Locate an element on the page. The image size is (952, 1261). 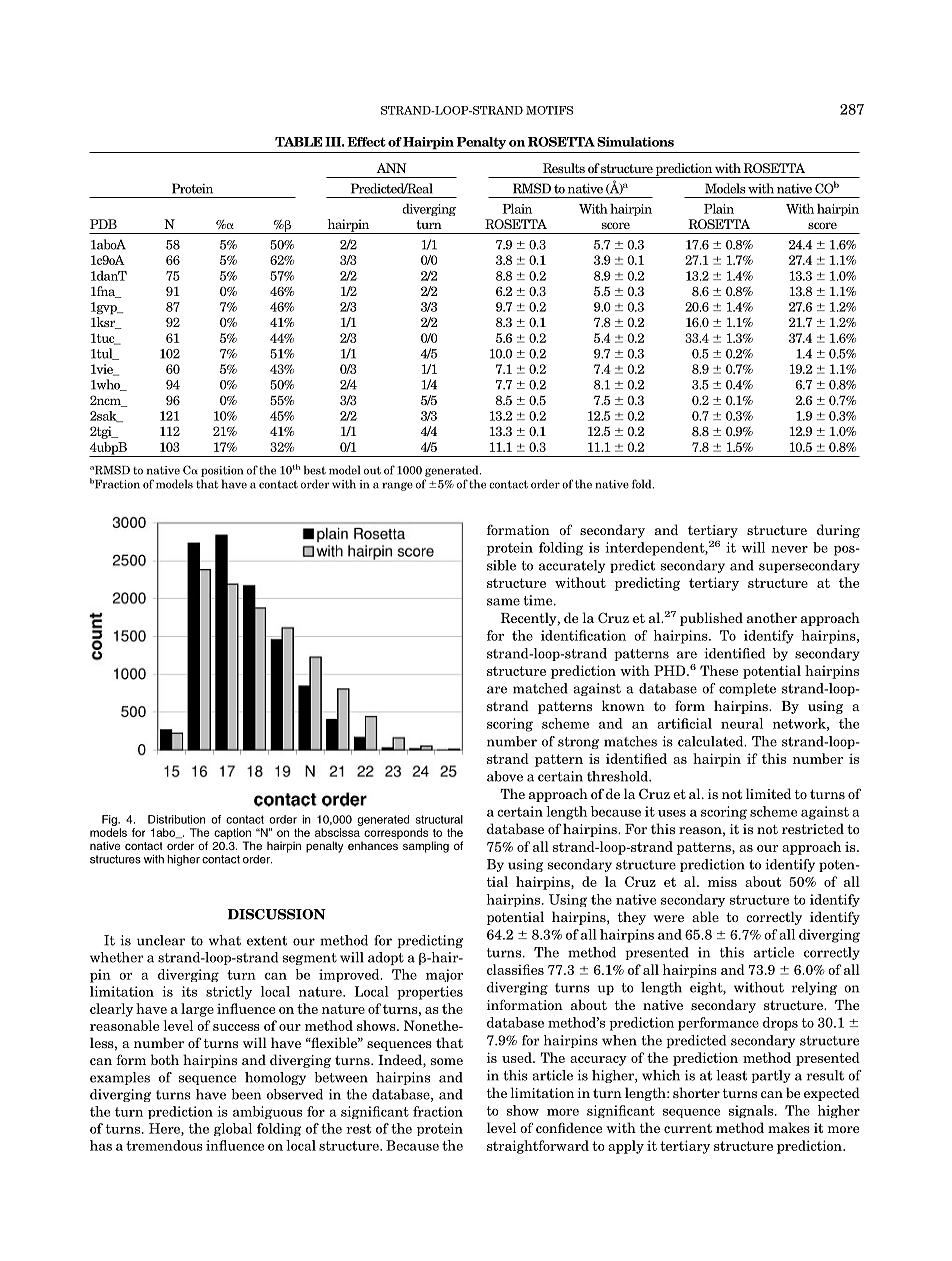
above is located at coordinates (505, 776).
